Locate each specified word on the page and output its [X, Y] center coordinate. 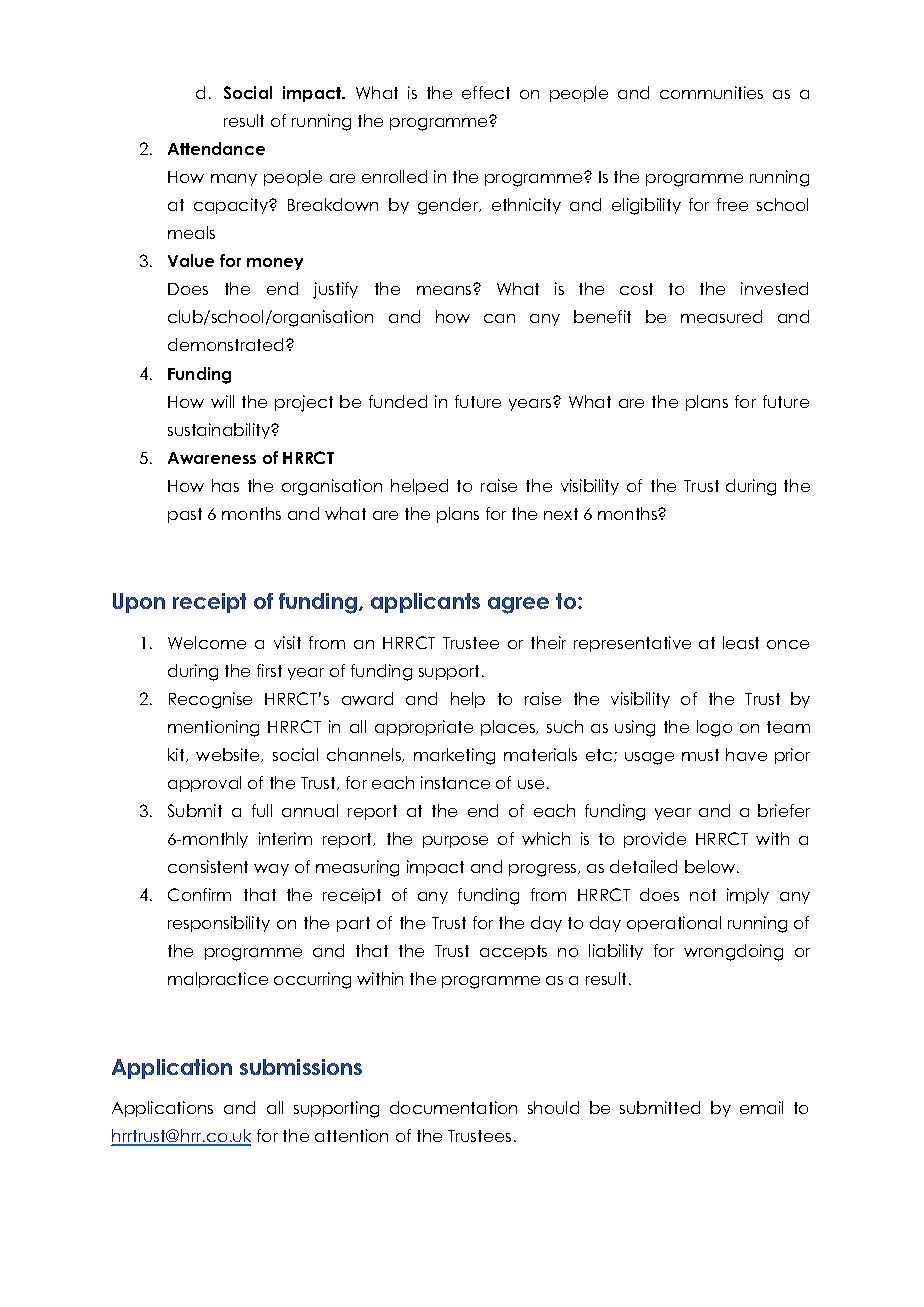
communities [711, 92]
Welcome [207, 642]
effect [486, 92]
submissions [301, 1067]
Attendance [216, 148]
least [741, 642]
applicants [425, 603]
